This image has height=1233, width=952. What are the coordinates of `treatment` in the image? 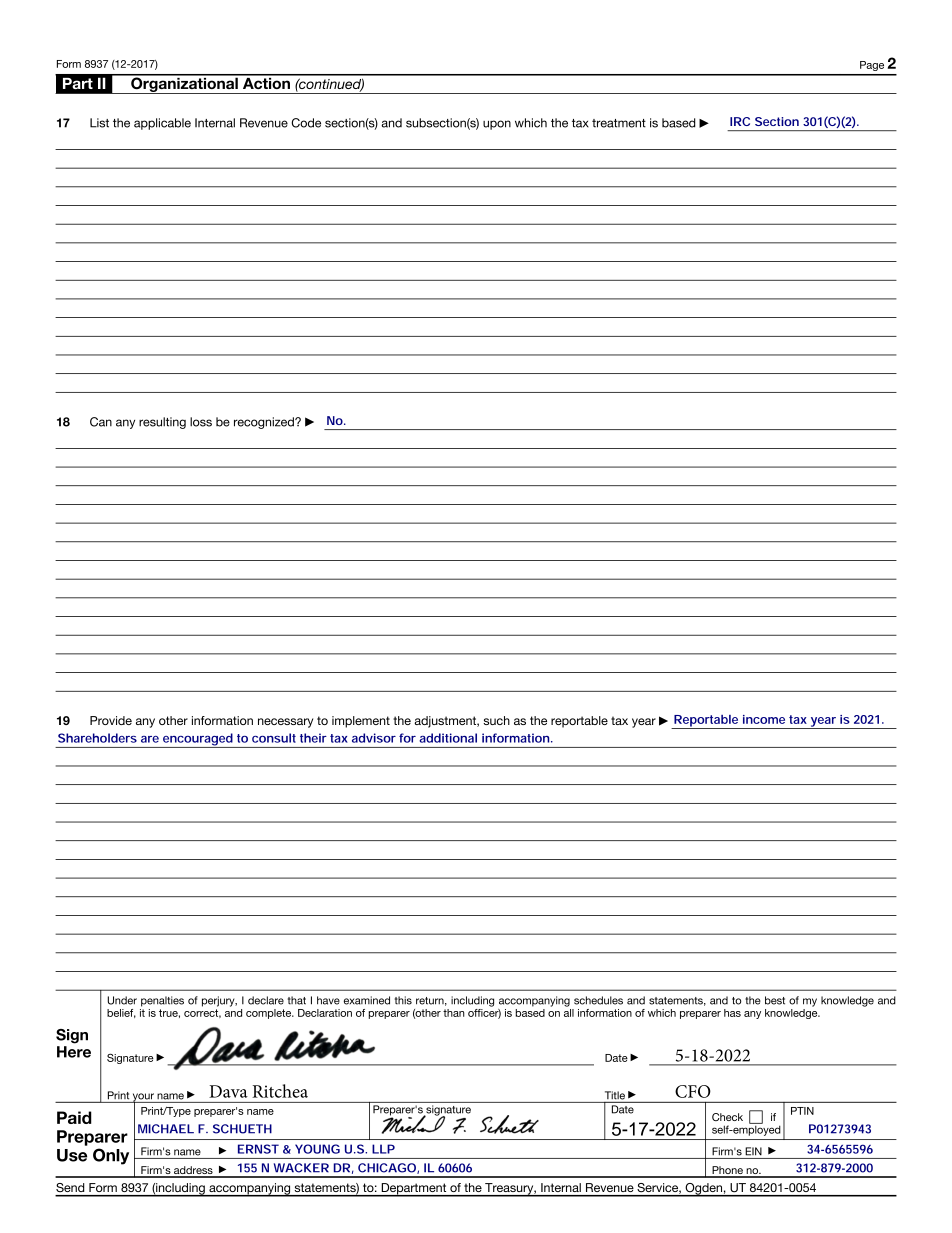 It's located at (619, 123).
